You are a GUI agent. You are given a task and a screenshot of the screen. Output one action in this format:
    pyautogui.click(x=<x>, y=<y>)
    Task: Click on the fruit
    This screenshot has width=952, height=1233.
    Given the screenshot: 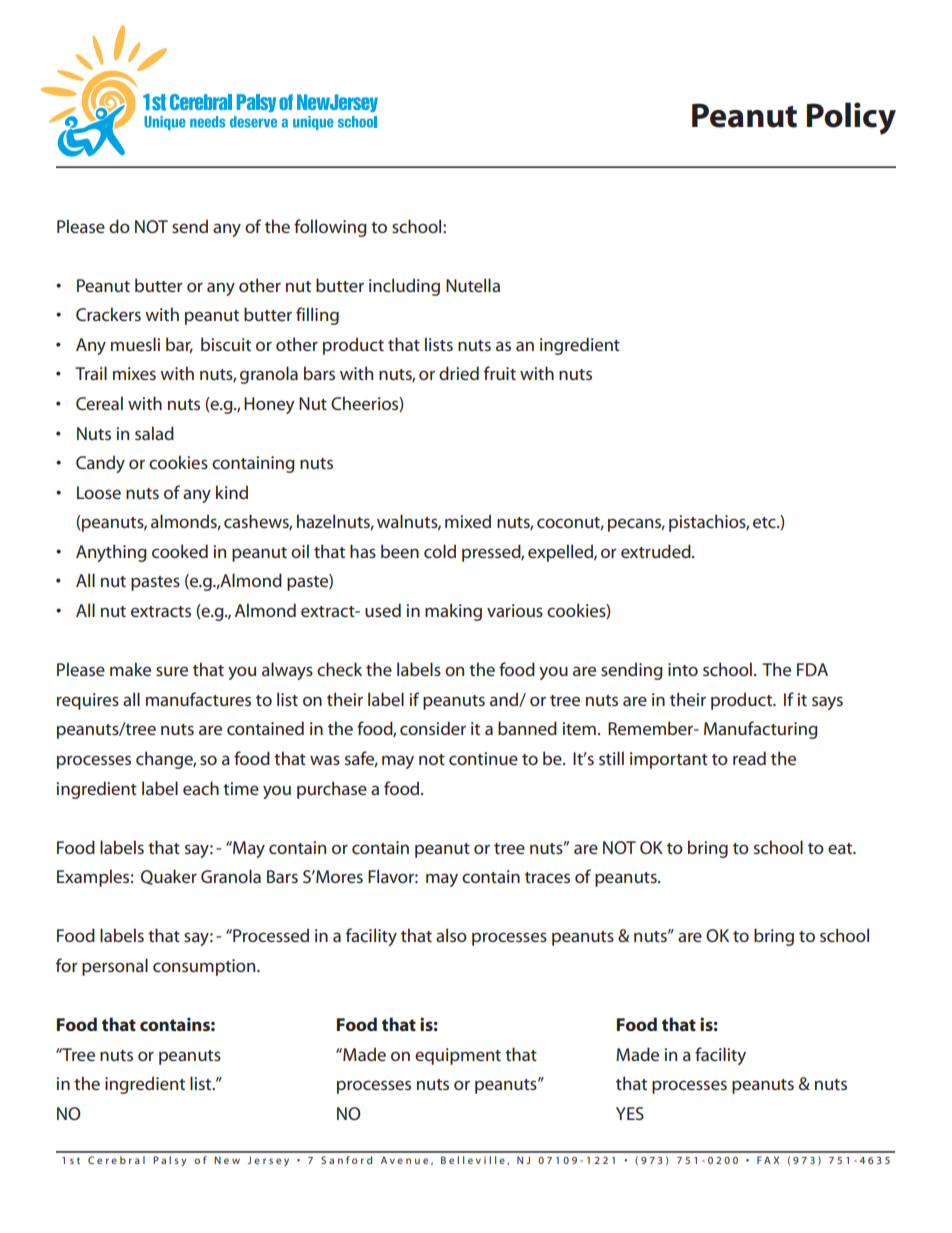 What is the action you would take?
    pyautogui.click(x=500, y=373)
